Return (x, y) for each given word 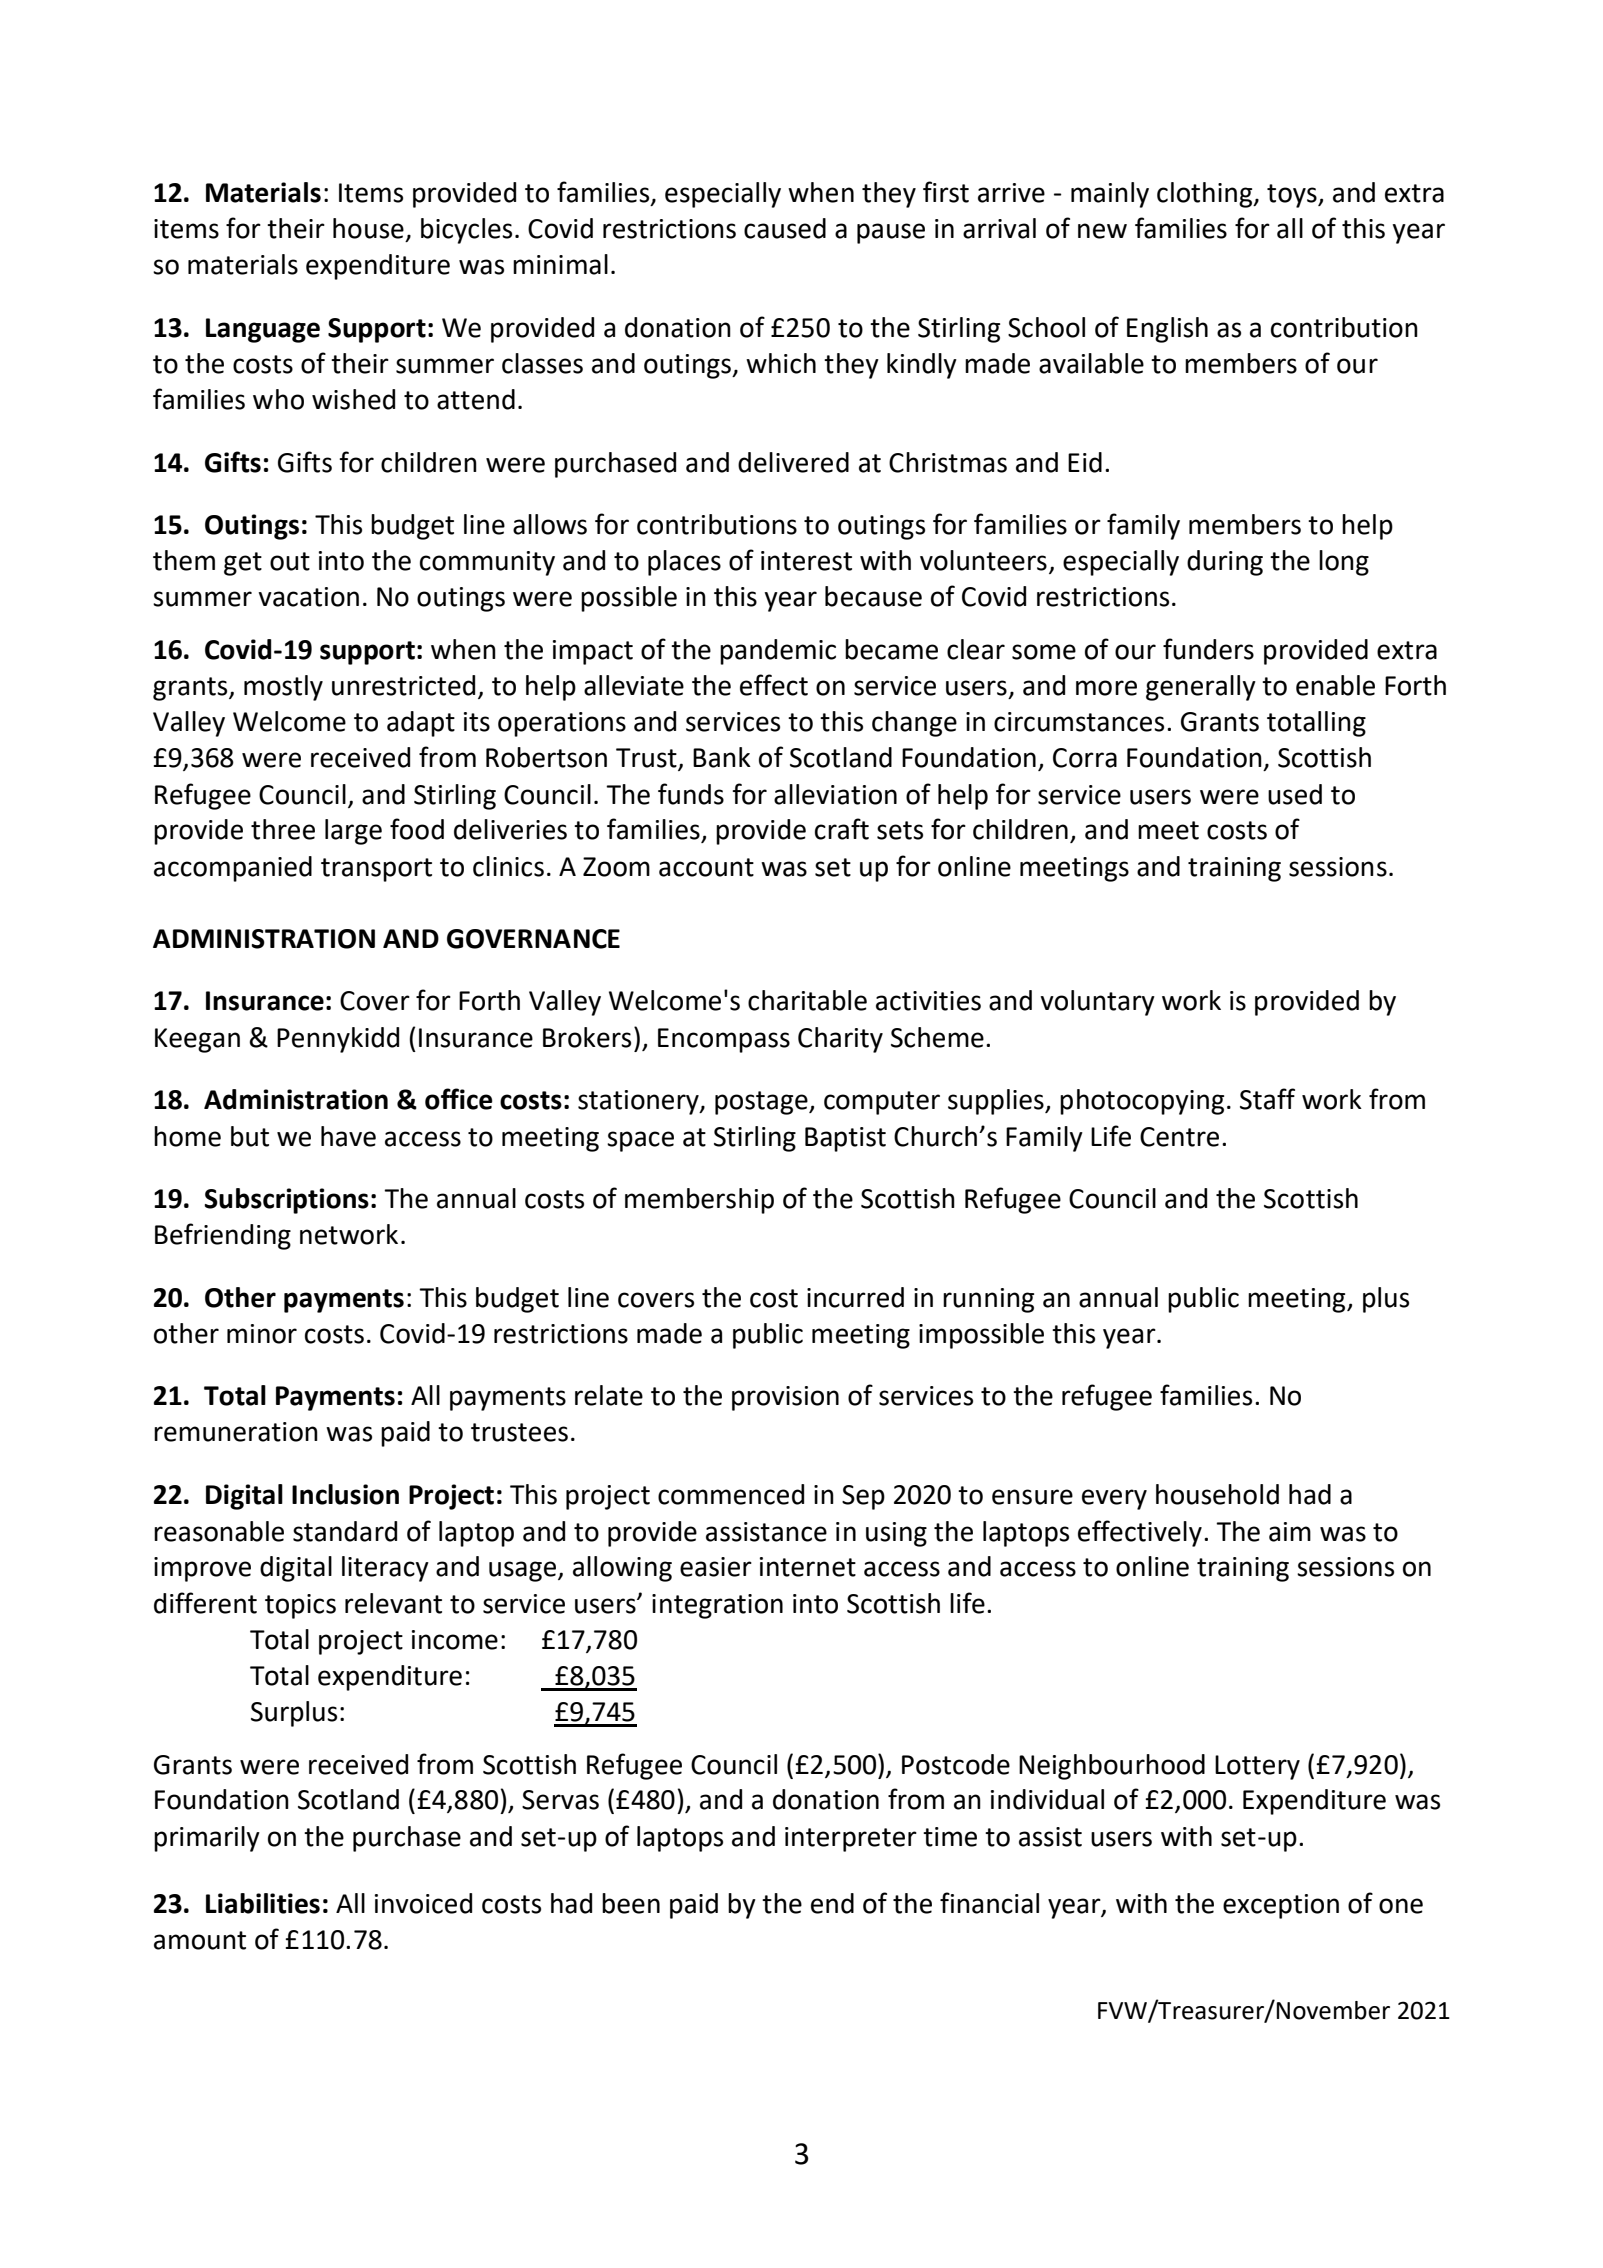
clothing (1206, 195)
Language (263, 330)
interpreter (851, 1839)
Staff (1267, 1099)
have (348, 1136)
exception (1281, 1906)
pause (891, 233)
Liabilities (263, 1903)
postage (762, 1103)
